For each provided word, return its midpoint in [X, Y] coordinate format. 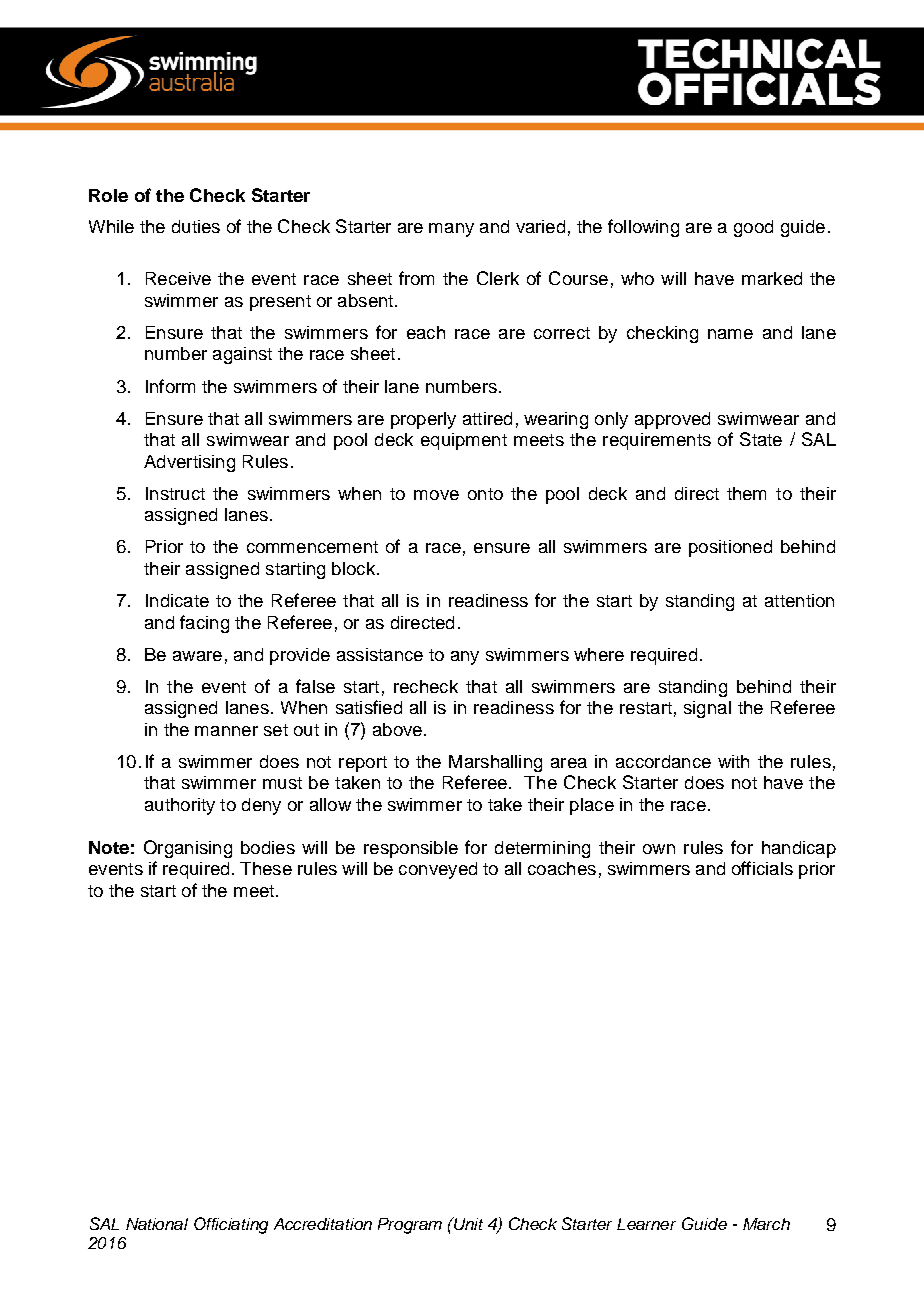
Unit [467, 1223]
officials [762, 868]
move [436, 495]
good [753, 228]
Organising [188, 849]
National [157, 1224]
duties [196, 226]
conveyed [438, 870]
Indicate [177, 600]
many [451, 230]
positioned [730, 548]
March [766, 1224]
